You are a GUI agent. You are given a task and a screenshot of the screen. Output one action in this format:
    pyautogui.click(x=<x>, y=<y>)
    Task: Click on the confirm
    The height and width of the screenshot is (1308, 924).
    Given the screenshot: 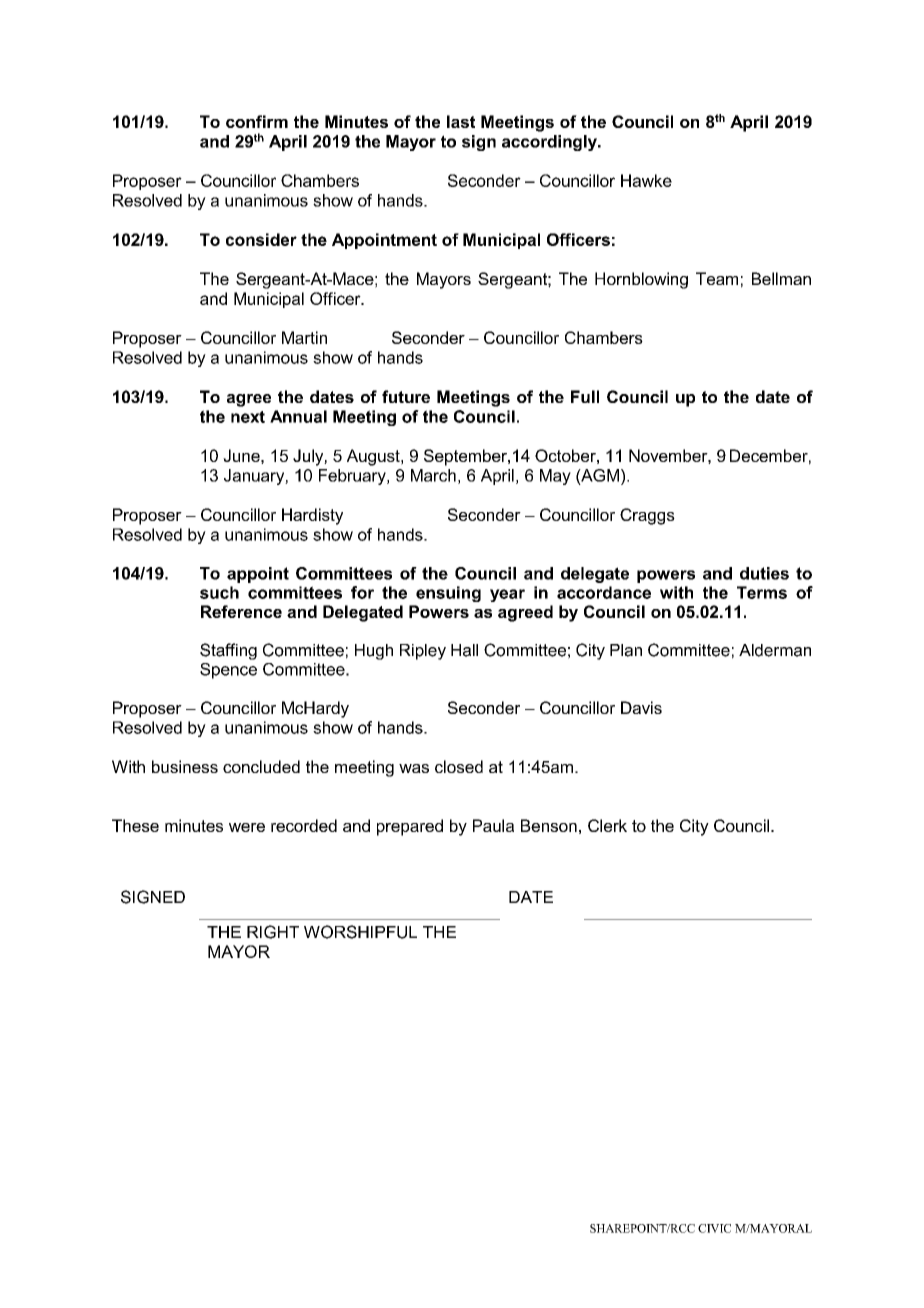 What is the action you would take?
    pyautogui.click(x=257, y=121)
